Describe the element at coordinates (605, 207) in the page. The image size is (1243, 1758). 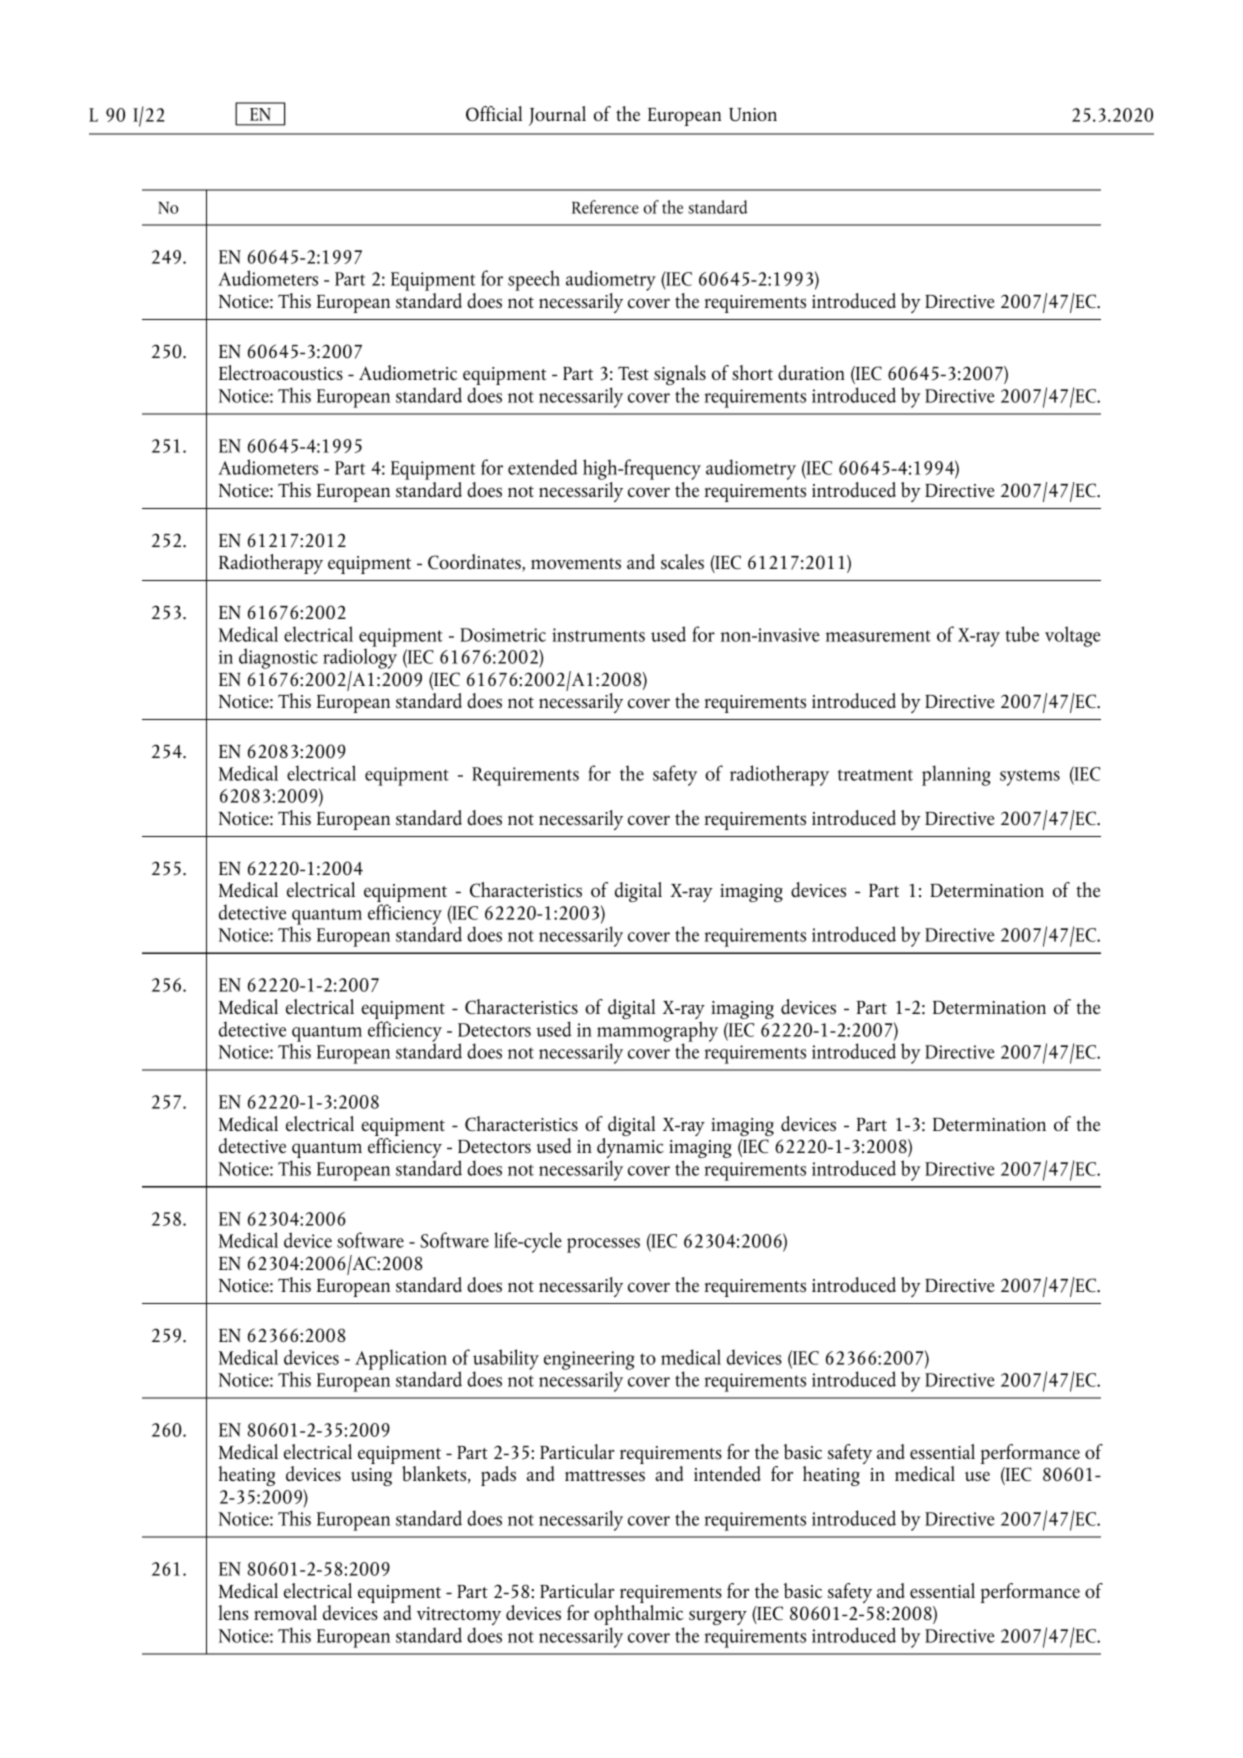
I see `Reference` at that location.
